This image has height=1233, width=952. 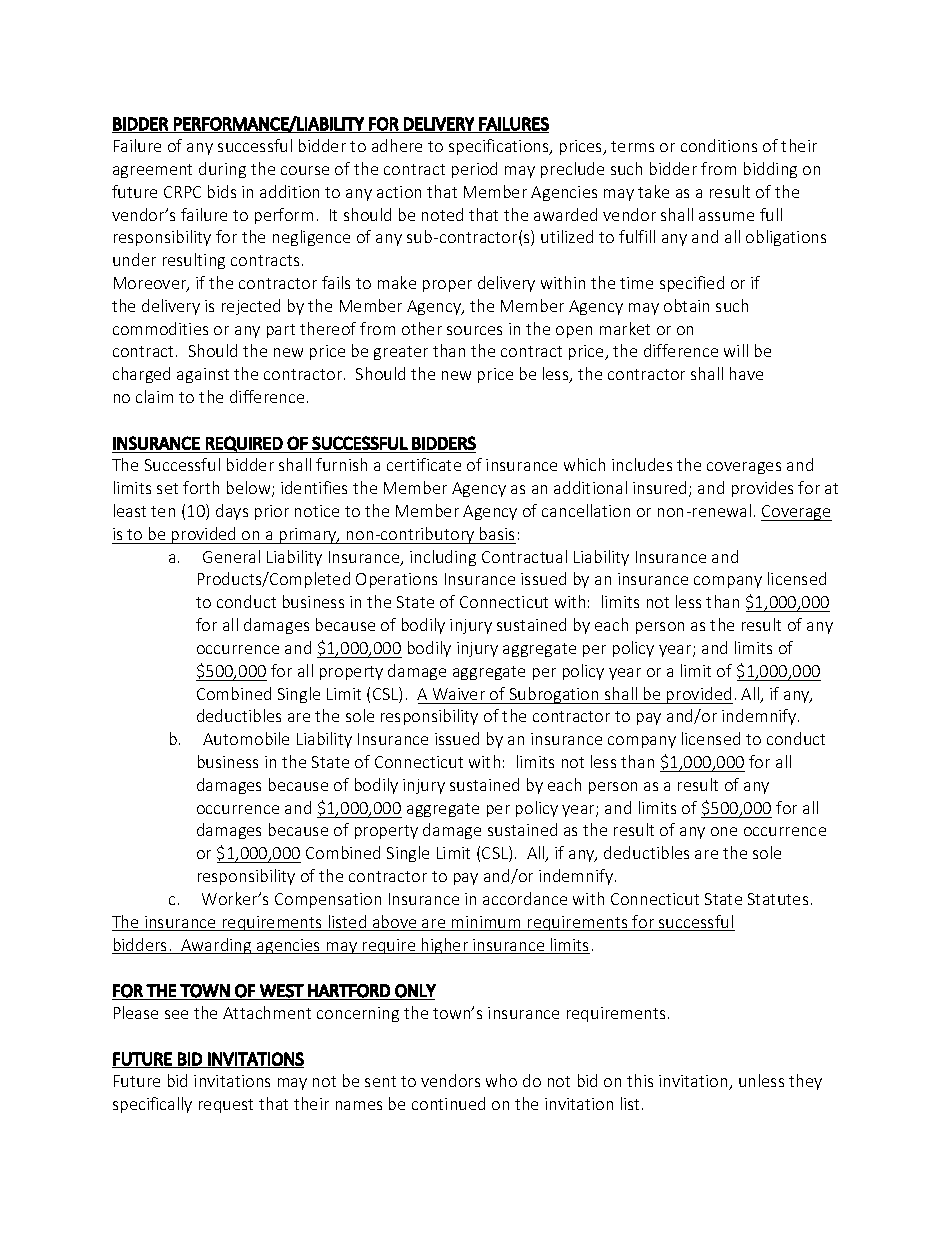 What do you see at coordinates (762, 489) in the image?
I see `provides` at bounding box center [762, 489].
